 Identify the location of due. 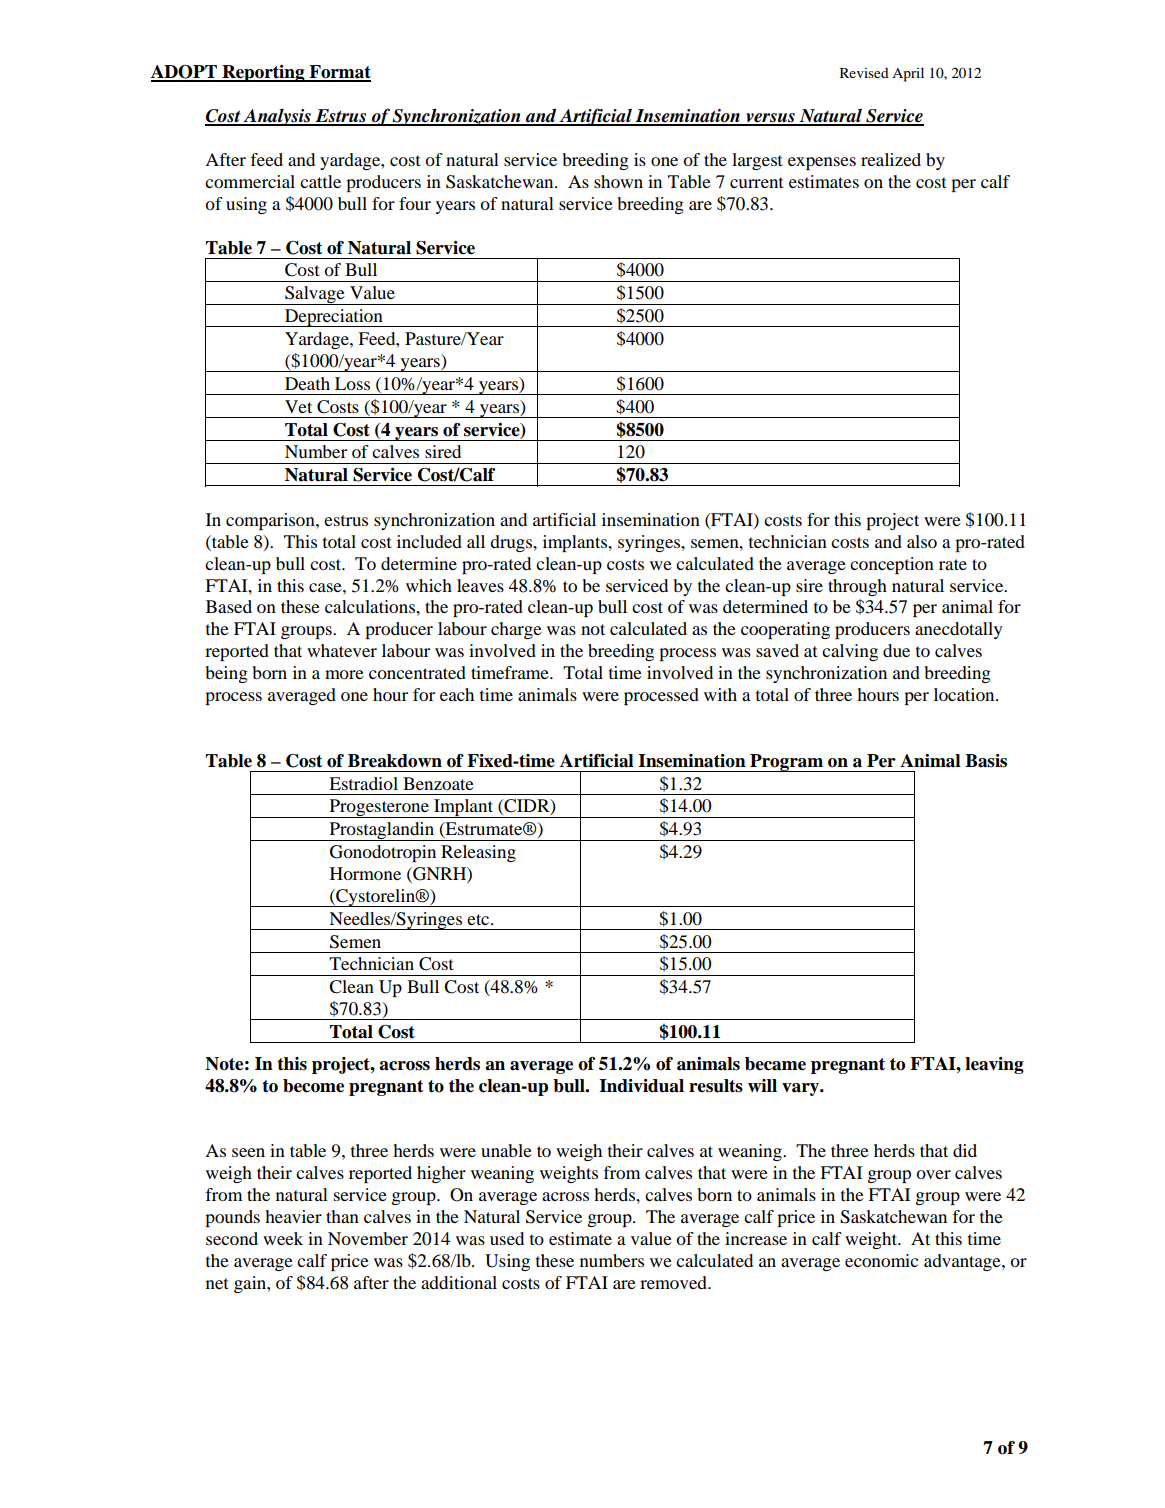
(896, 650).
